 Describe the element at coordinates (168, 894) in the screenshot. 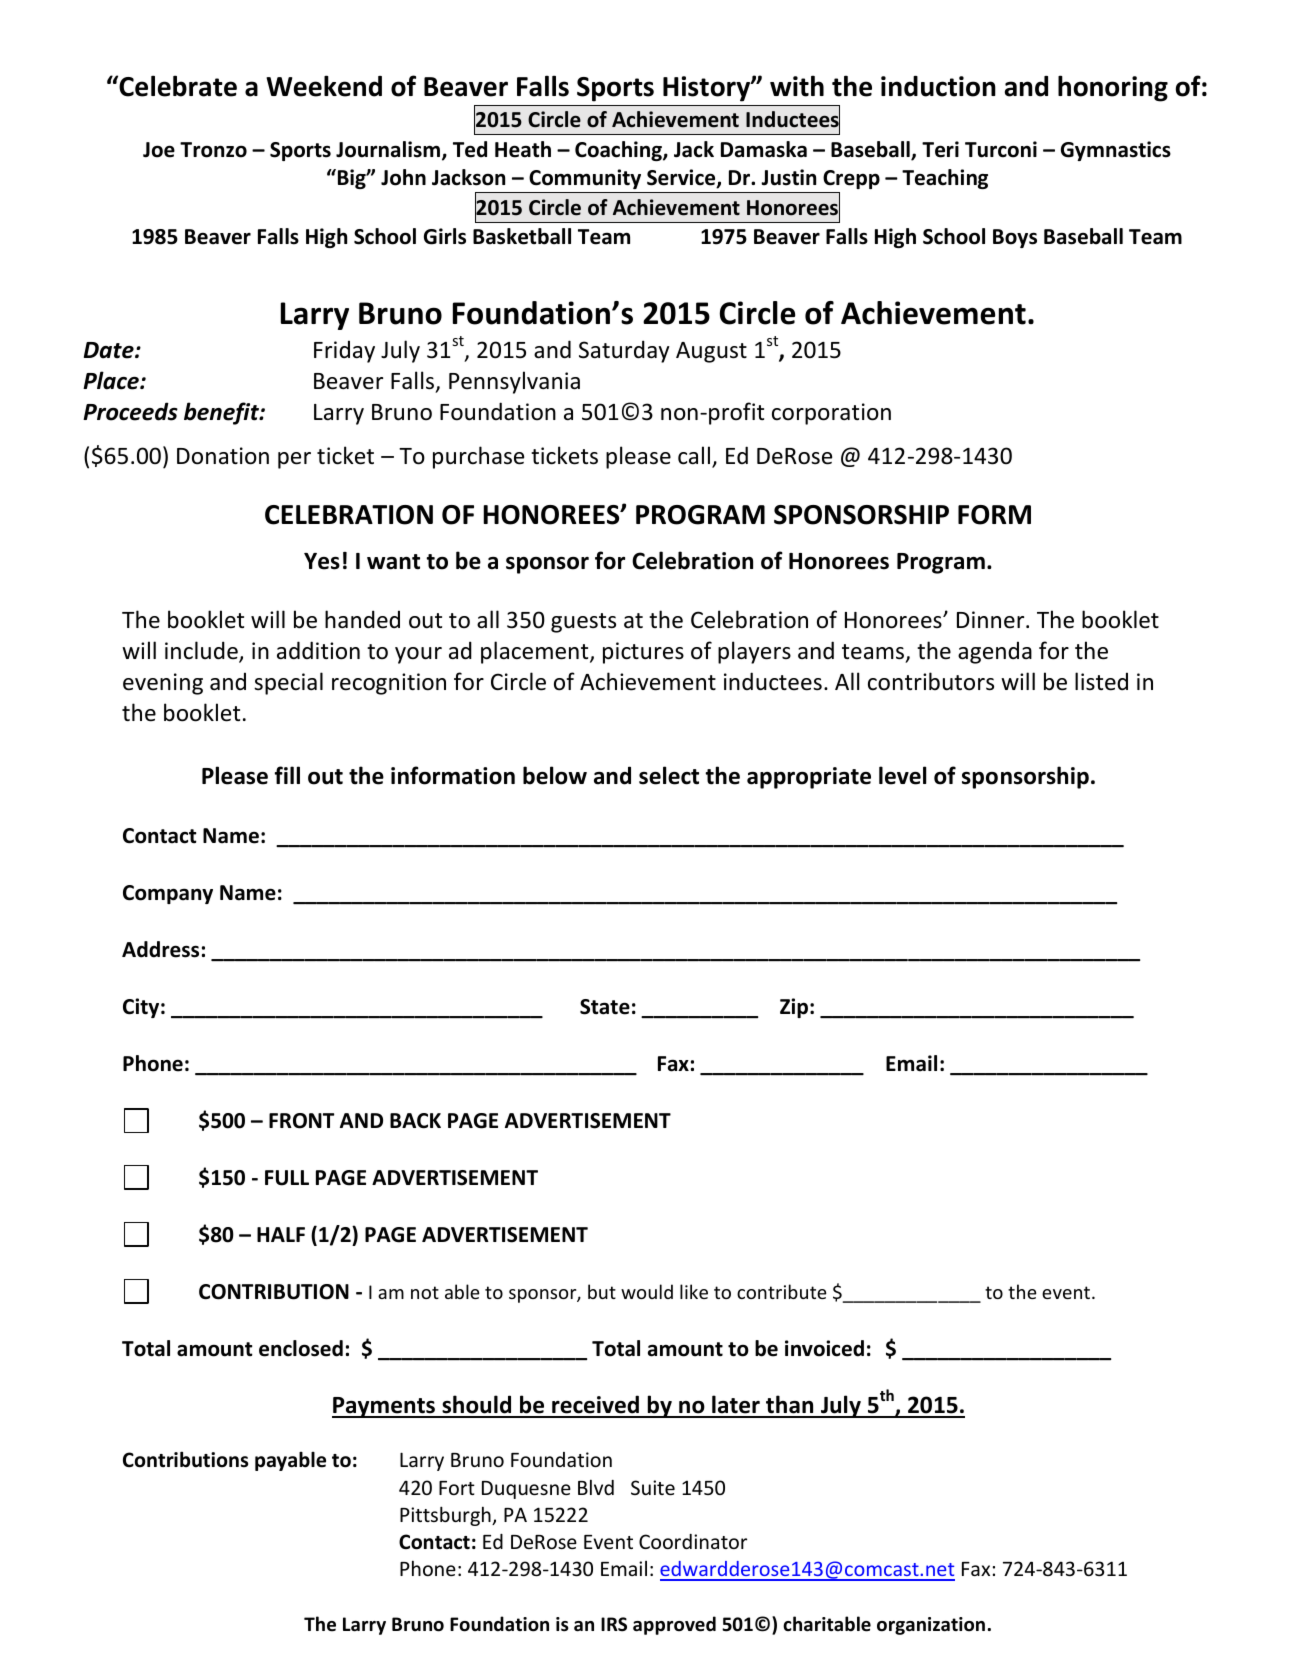

I see `Company` at that location.
